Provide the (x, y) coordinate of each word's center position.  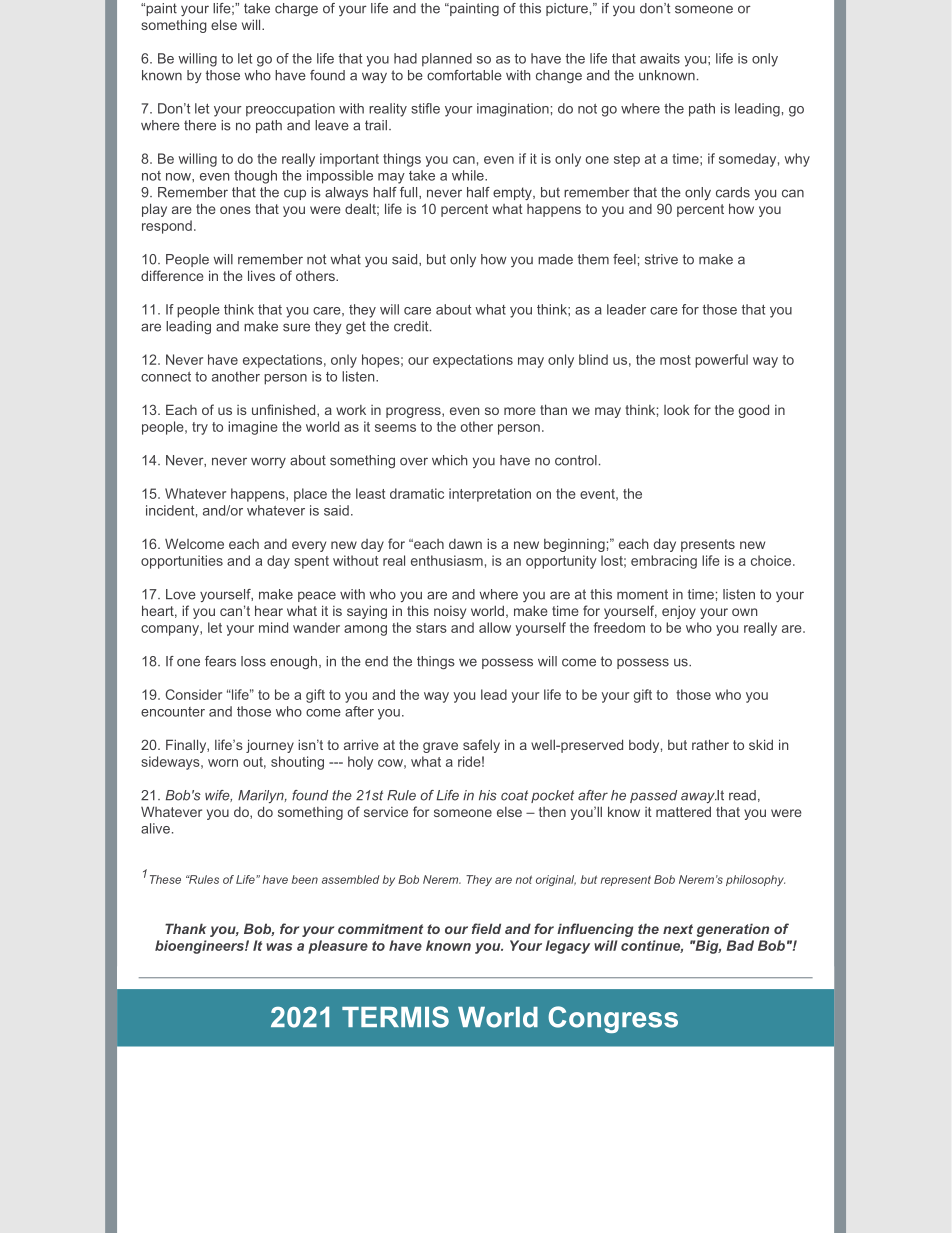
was (279, 947)
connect (166, 377)
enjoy (679, 612)
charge (296, 9)
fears (220, 661)
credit (412, 326)
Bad (740, 945)
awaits (660, 58)
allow (495, 627)
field (486, 928)
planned (447, 60)
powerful (721, 361)
